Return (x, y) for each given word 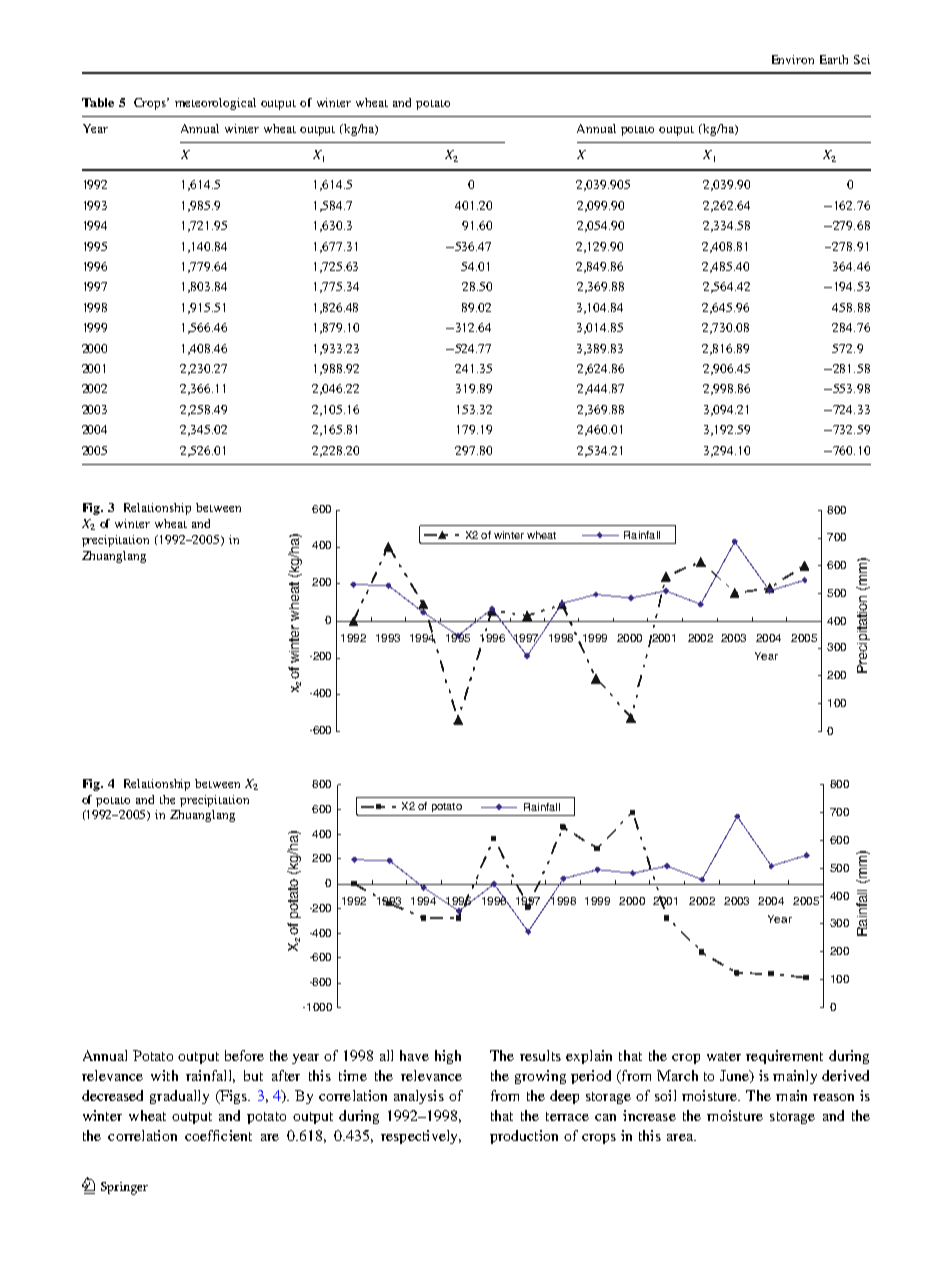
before (244, 1055)
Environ (793, 59)
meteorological (215, 104)
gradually (179, 1097)
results (540, 1055)
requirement (784, 1057)
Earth (834, 59)
